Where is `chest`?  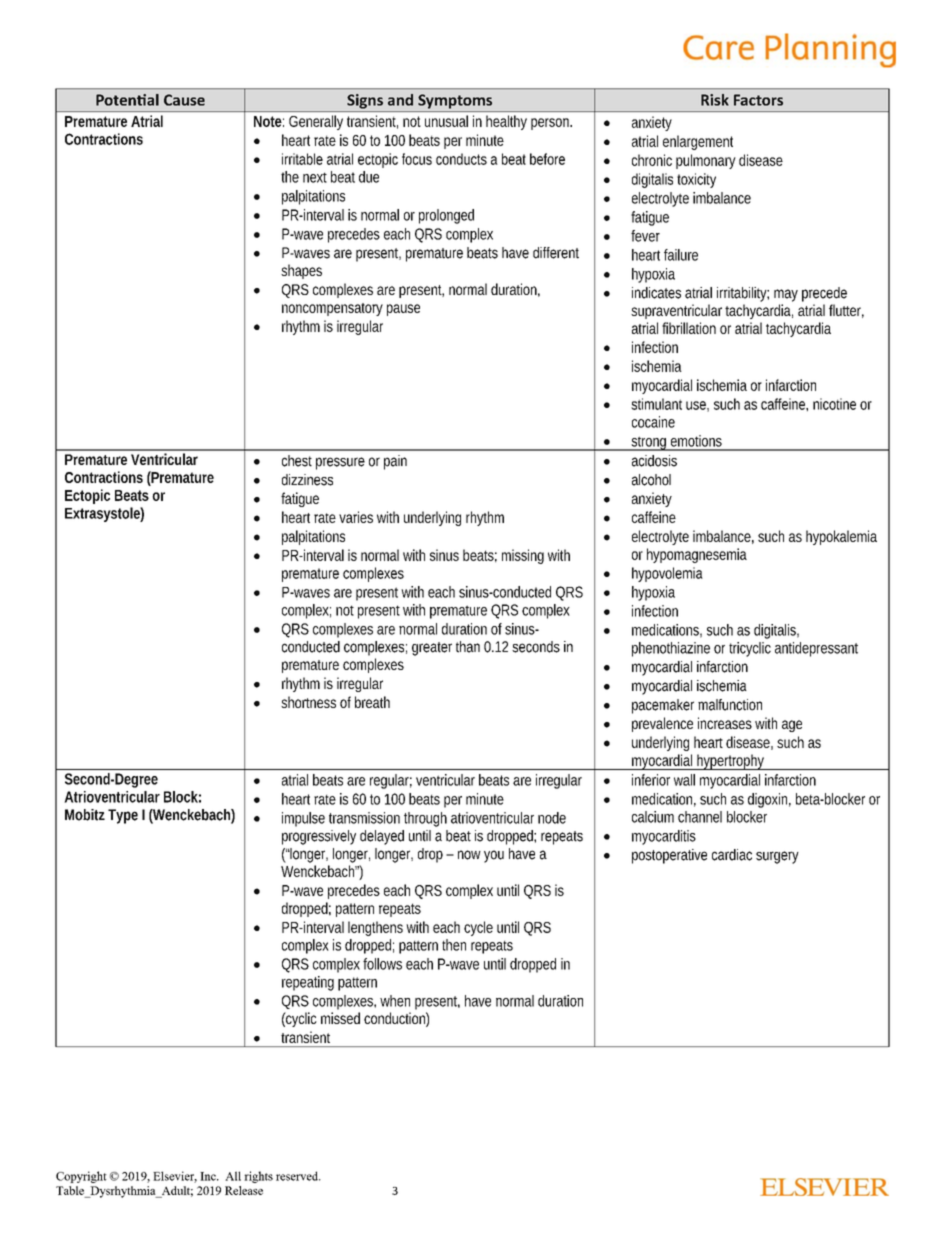 chest is located at coordinates (297, 461).
